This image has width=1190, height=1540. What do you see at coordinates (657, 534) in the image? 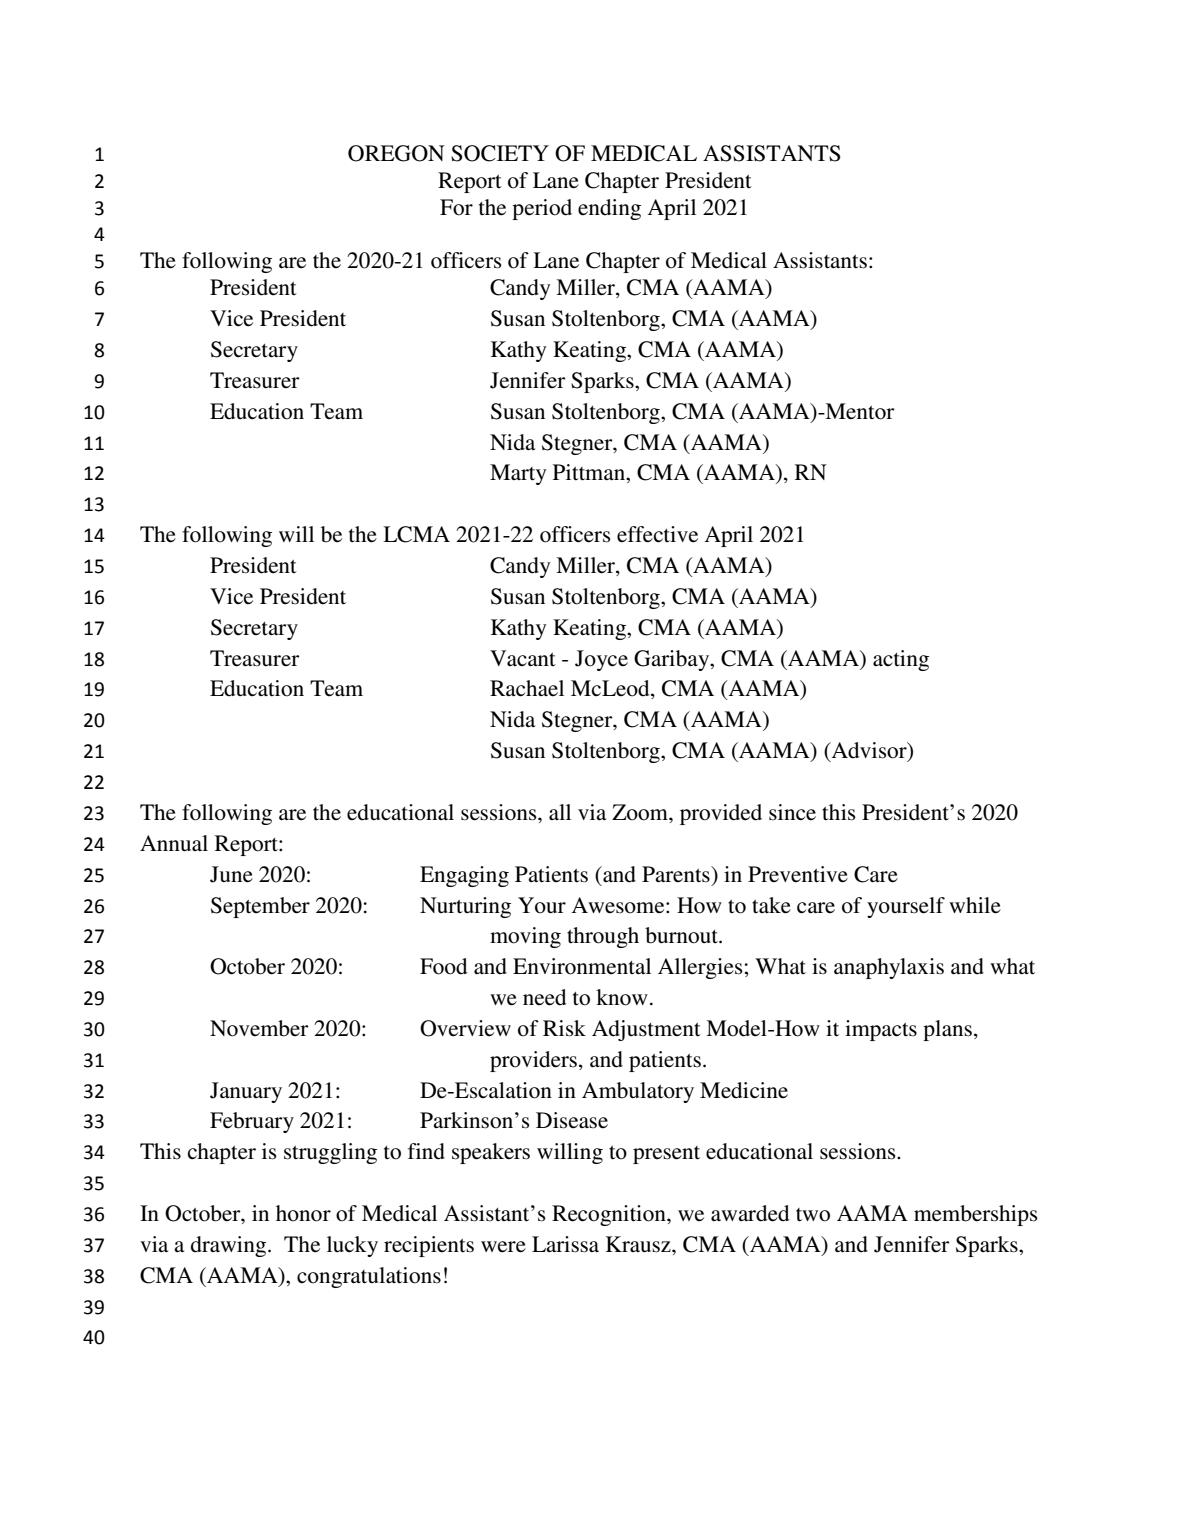
I see `effective` at bounding box center [657, 534].
